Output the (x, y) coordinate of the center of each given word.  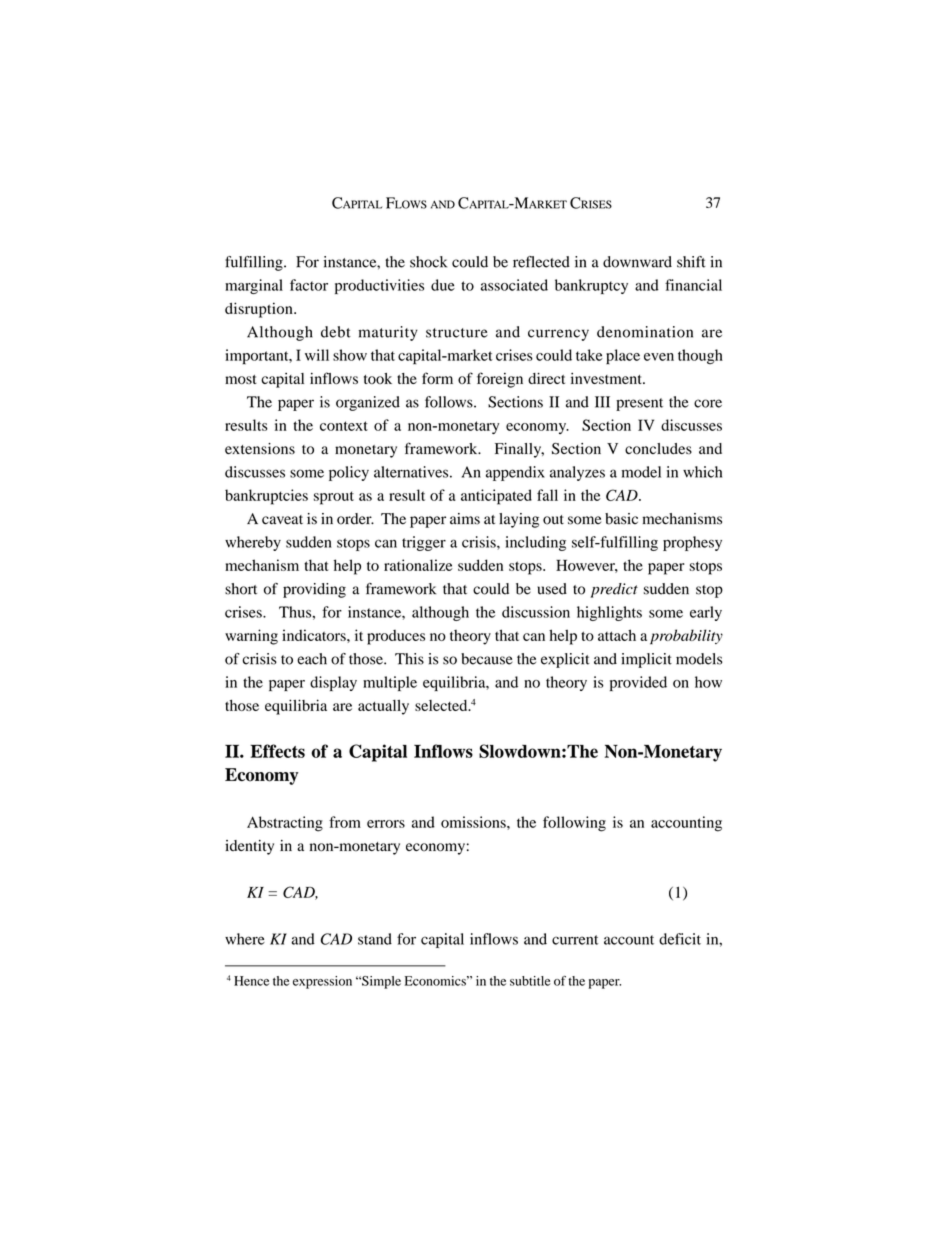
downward (637, 262)
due (443, 285)
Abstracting (285, 824)
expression (322, 982)
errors (386, 824)
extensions (260, 449)
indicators (315, 635)
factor (309, 285)
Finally (519, 450)
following (574, 824)
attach (617, 635)
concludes (658, 449)
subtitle (530, 981)
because (487, 659)
